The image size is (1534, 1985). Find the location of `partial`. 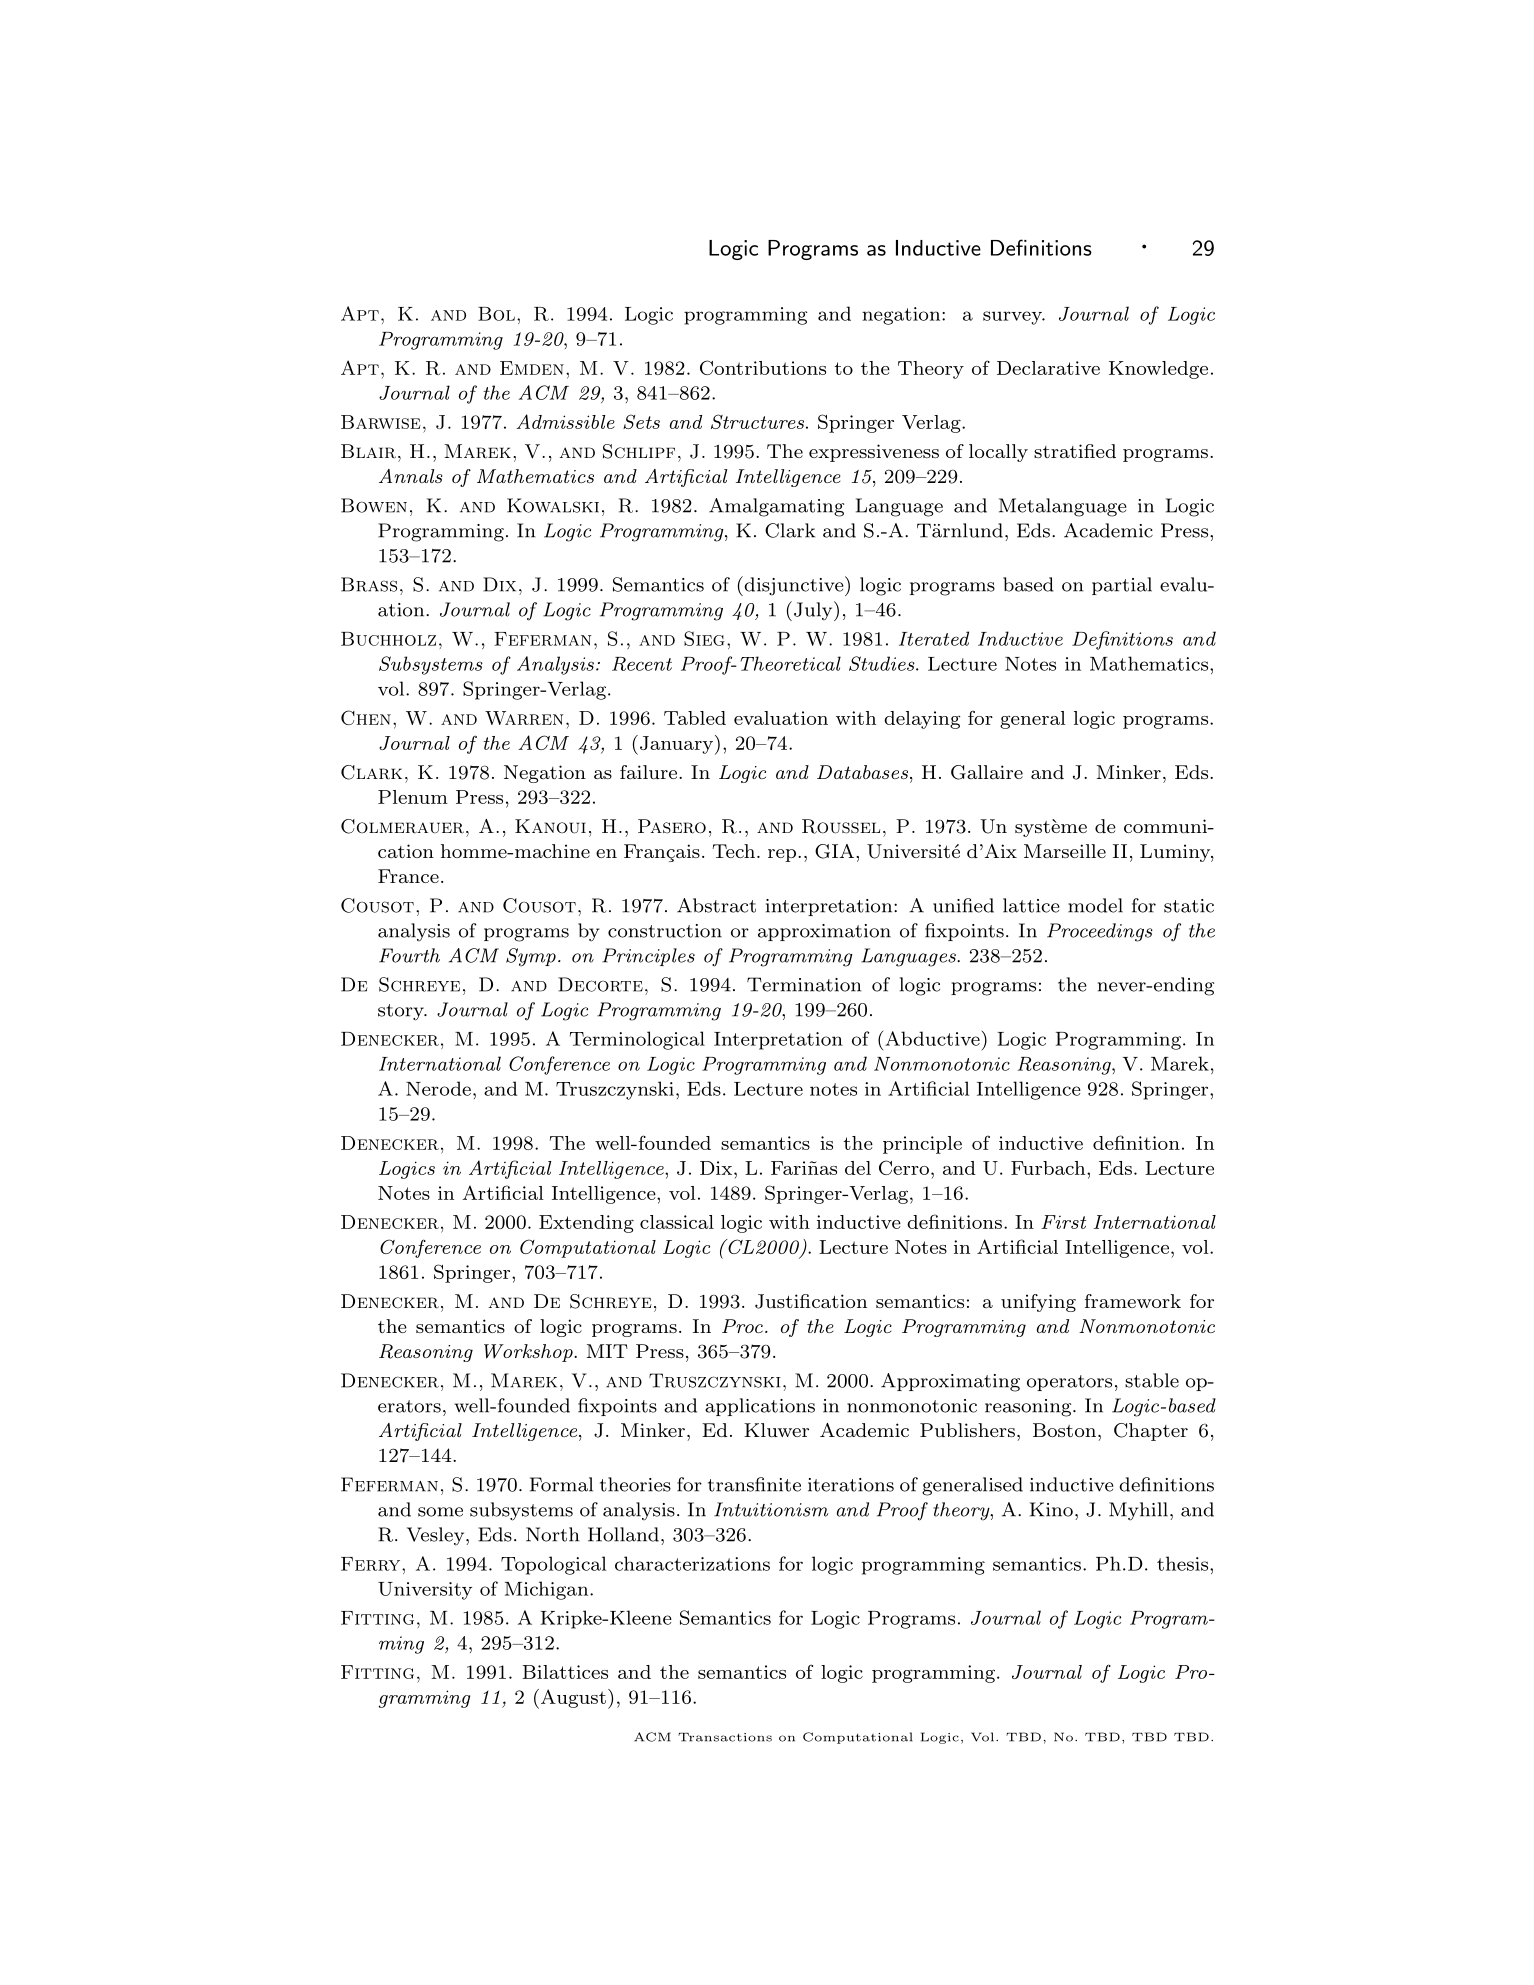

partial is located at coordinates (1122, 586).
